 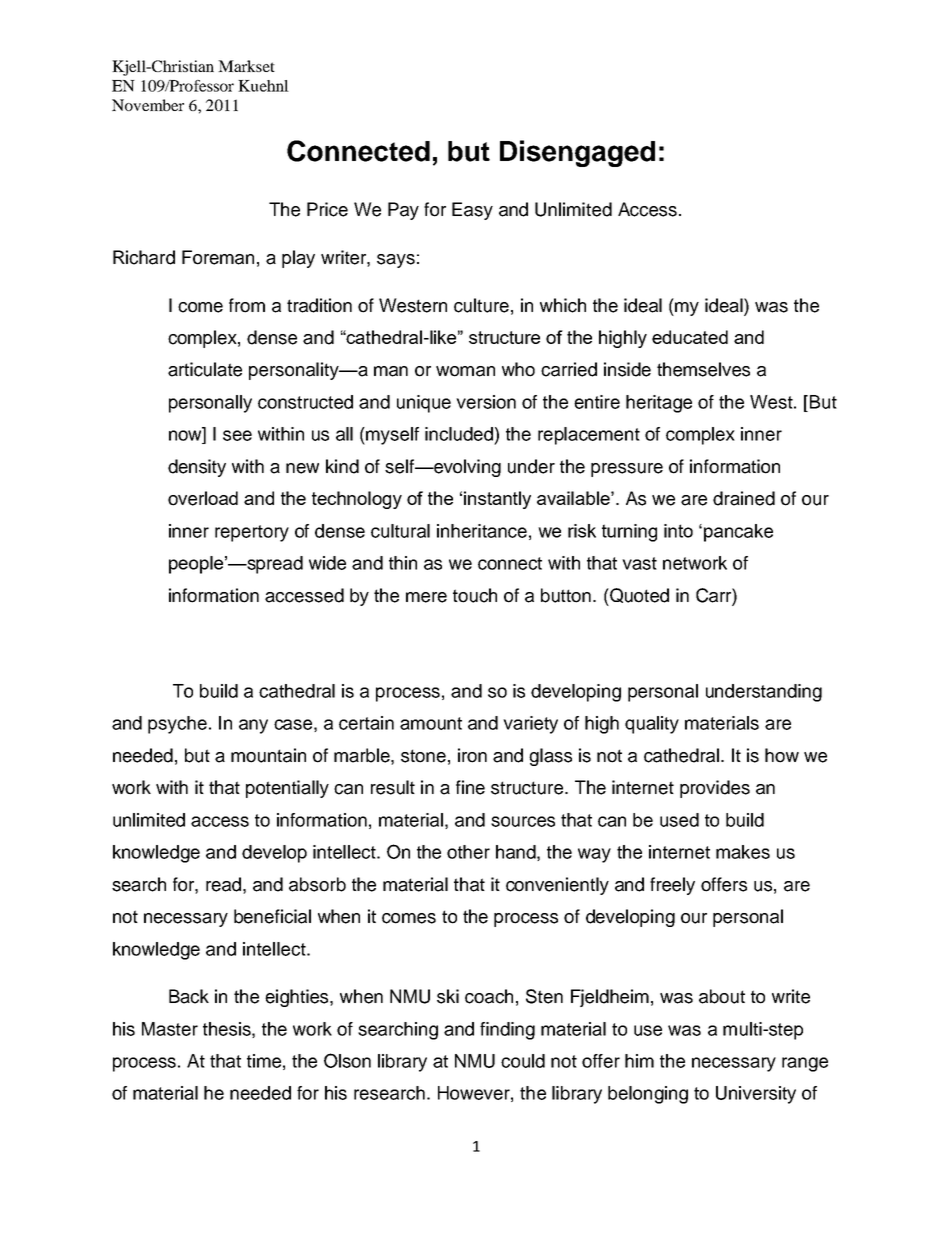 What do you see at coordinates (148, 105) in the document?
I see `November` at bounding box center [148, 105].
